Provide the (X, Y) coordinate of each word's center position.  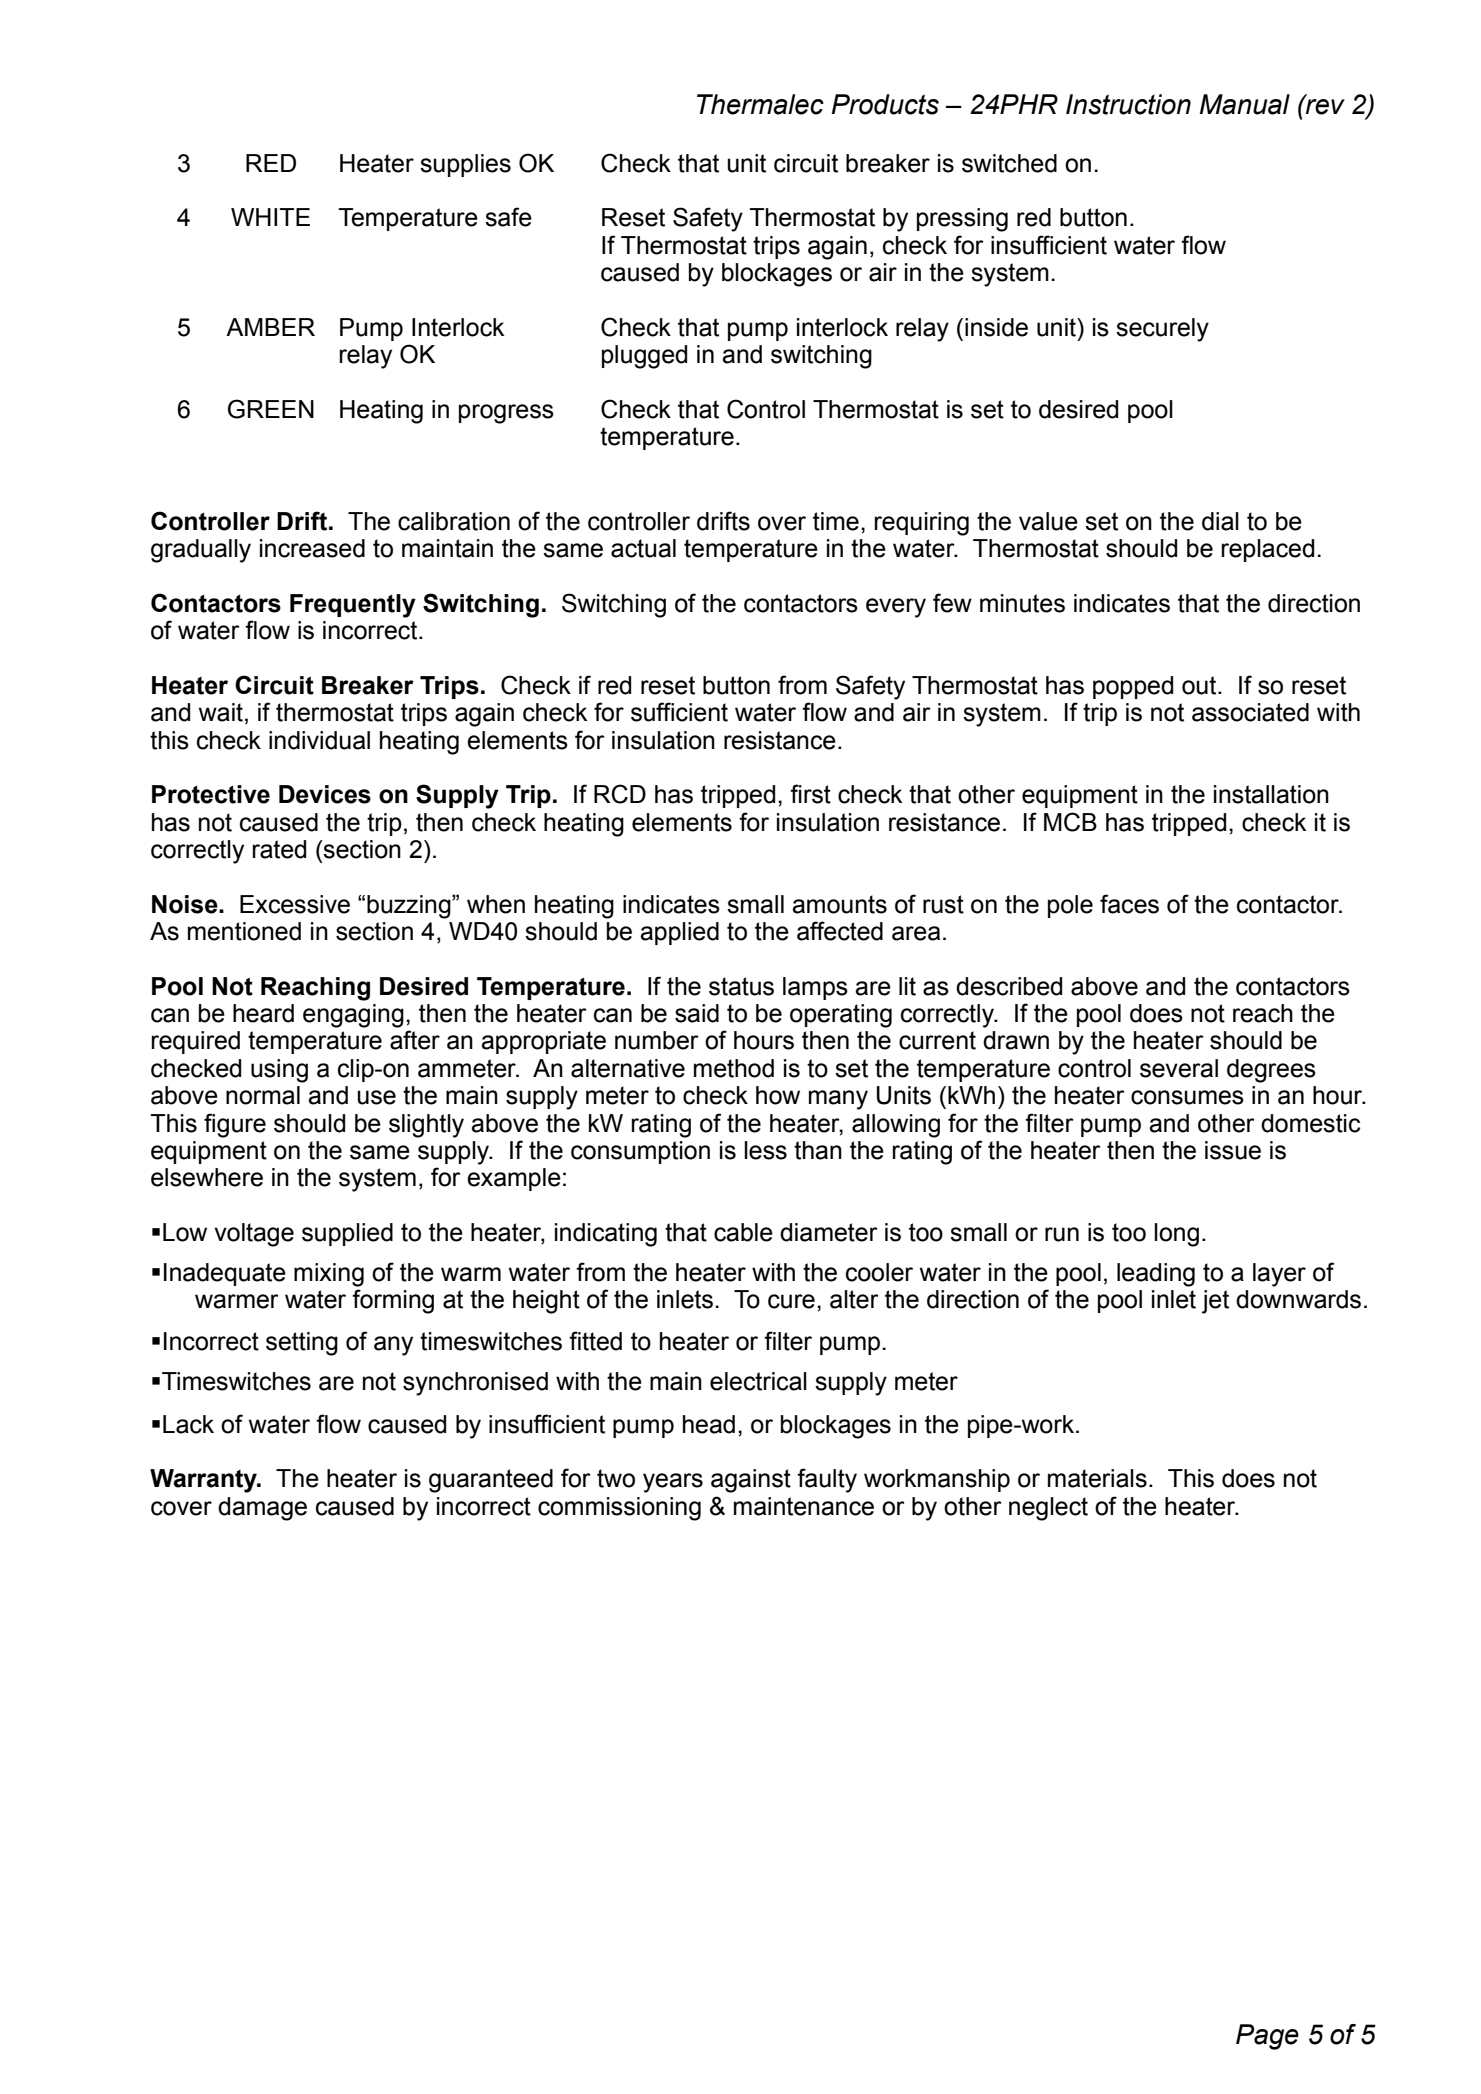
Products (885, 104)
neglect (1048, 1509)
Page (1267, 2037)
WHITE (270, 217)
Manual (1245, 104)
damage (262, 1509)
